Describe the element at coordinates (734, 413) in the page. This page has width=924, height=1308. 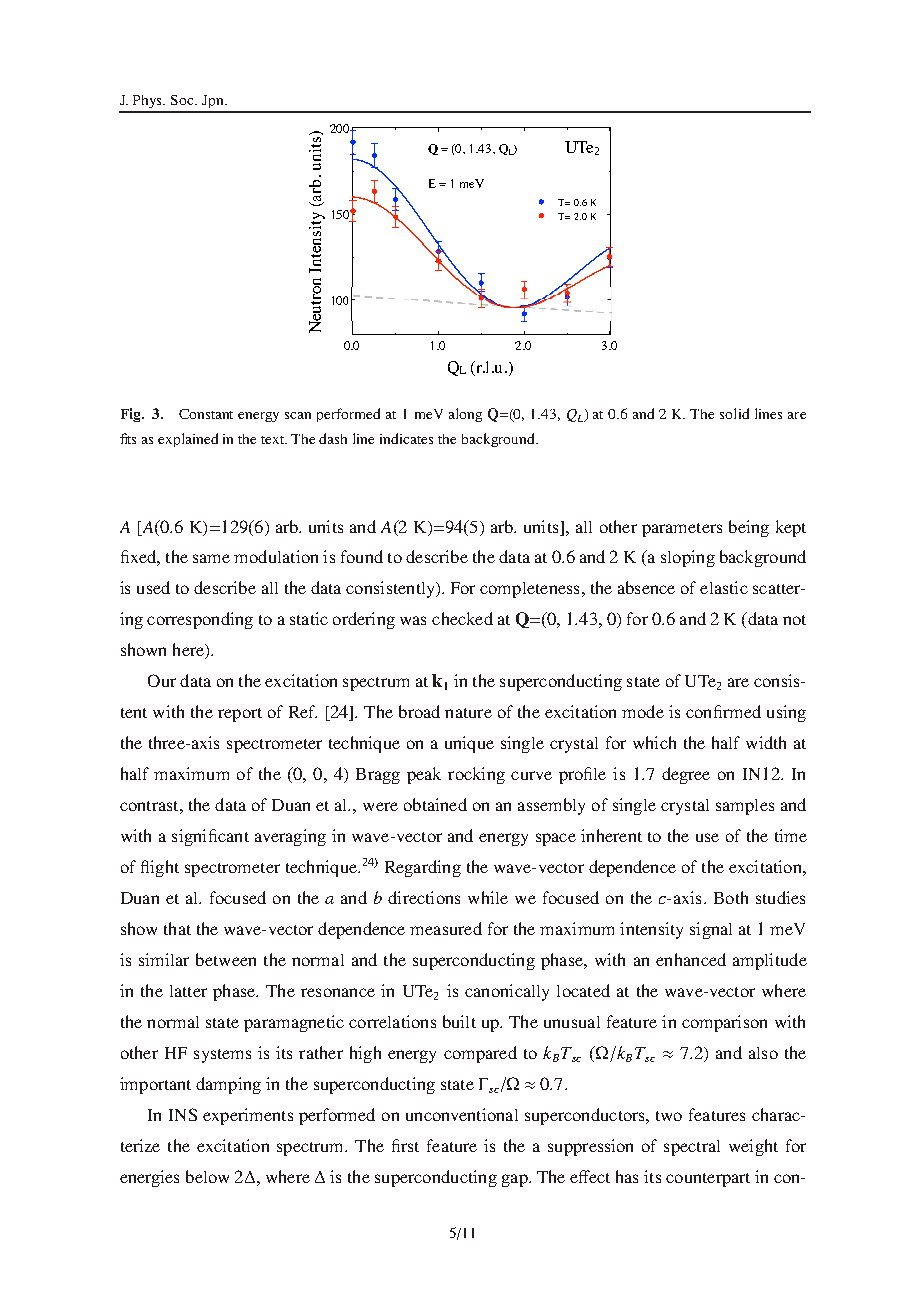
I see `solid` at that location.
